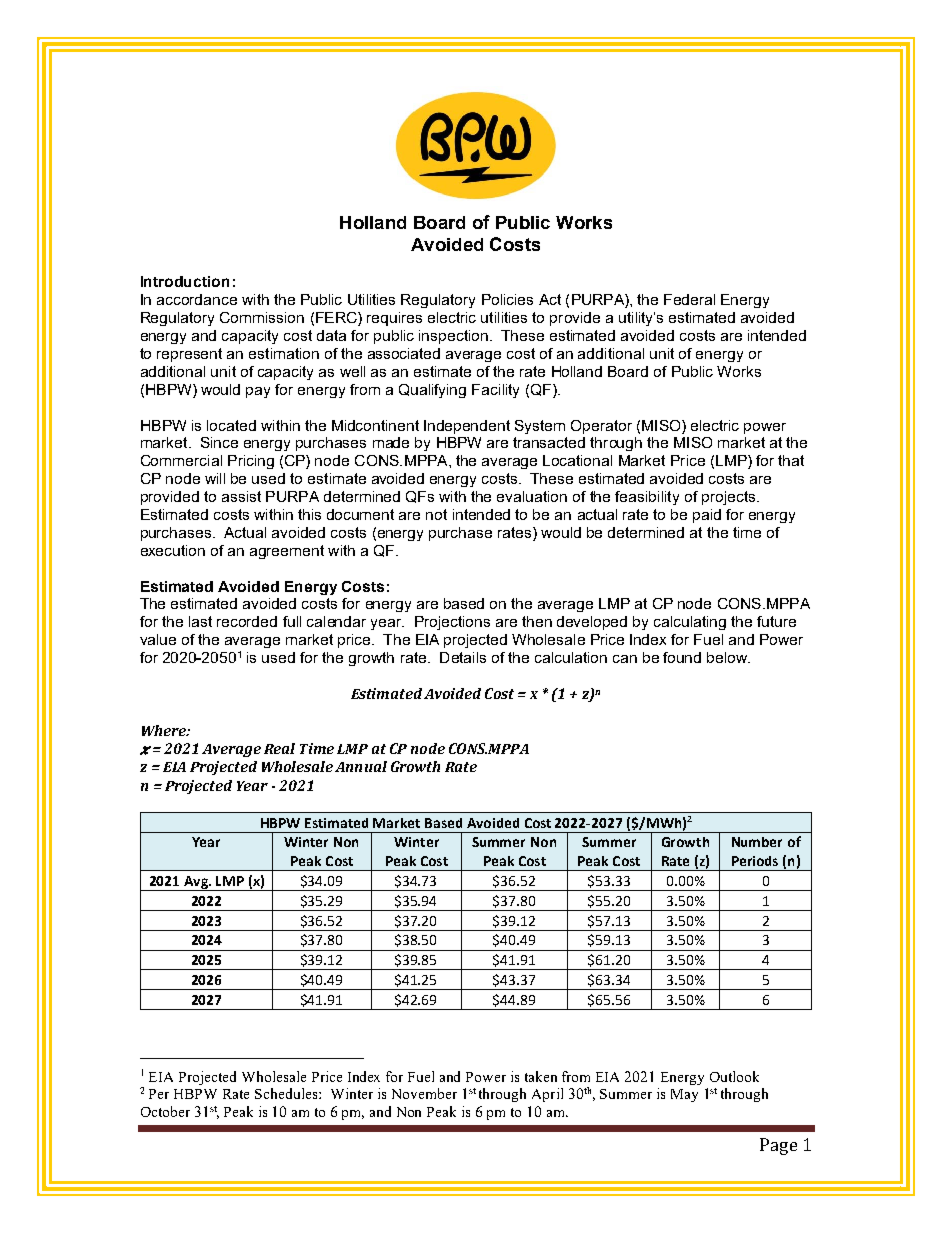 The image size is (952, 1233). I want to click on taken, so click(541, 1076).
